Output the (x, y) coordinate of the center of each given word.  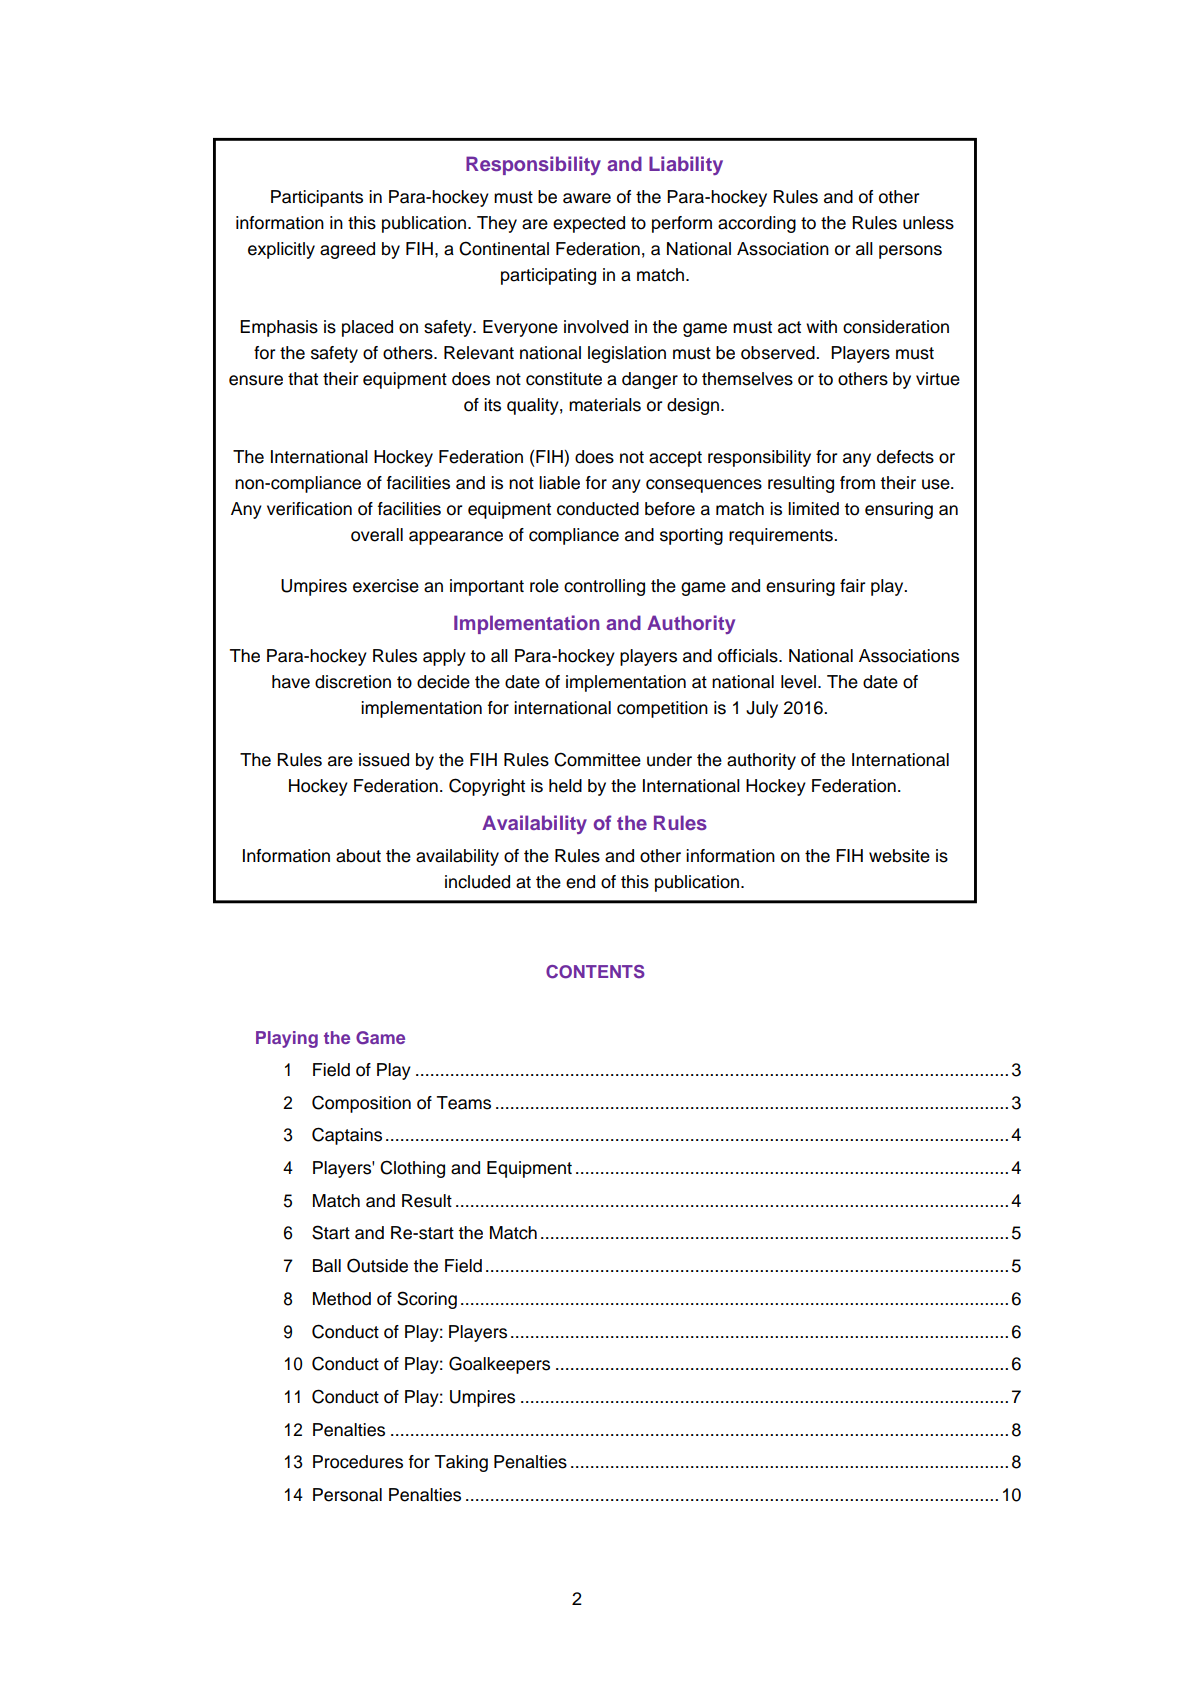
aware (587, 198)
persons (910, 252)
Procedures (358, 1462)
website (899, 856)
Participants (317, 198)
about (358, 856)
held (565, 786)
